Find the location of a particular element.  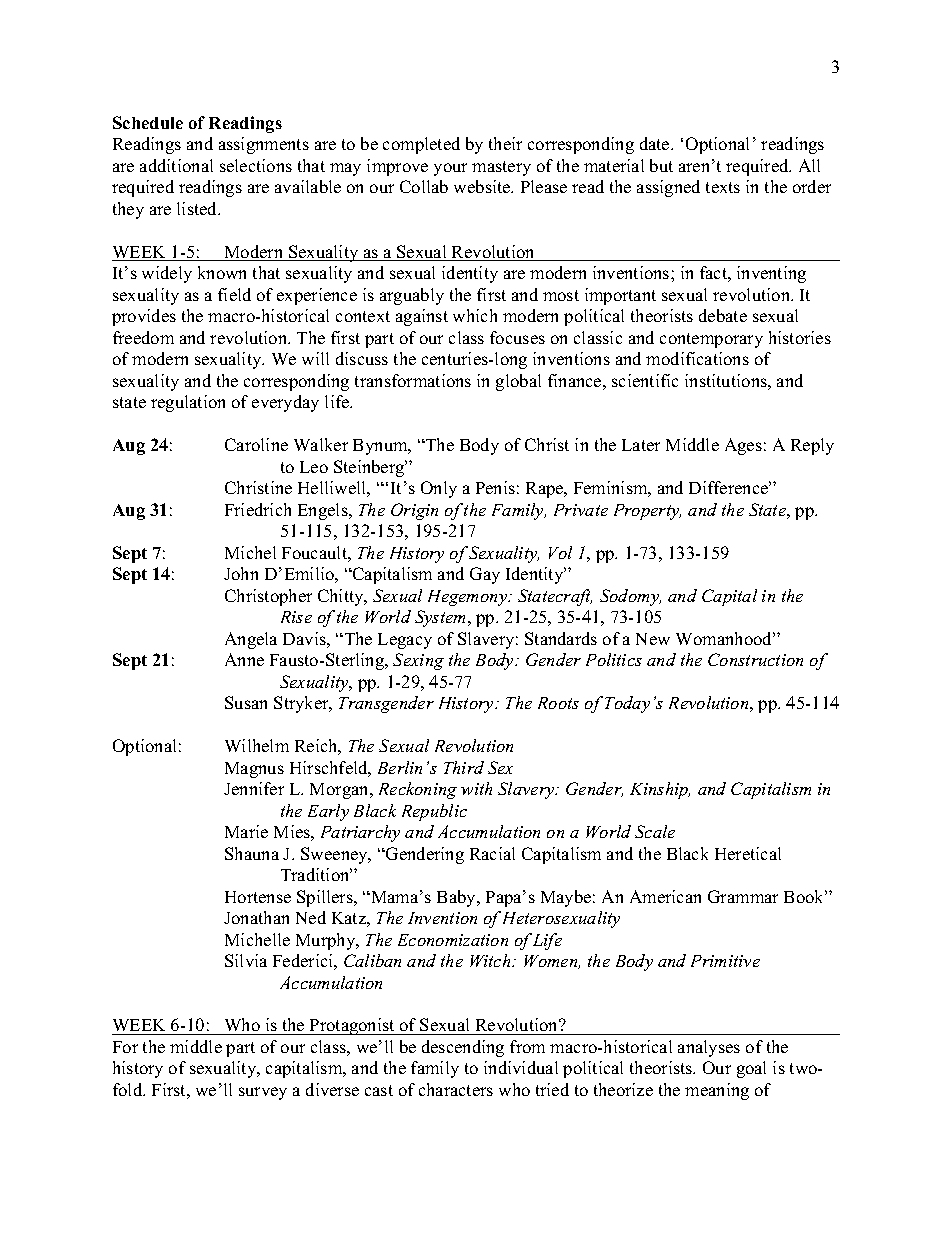

additional is located at coordinates (176, 165).
